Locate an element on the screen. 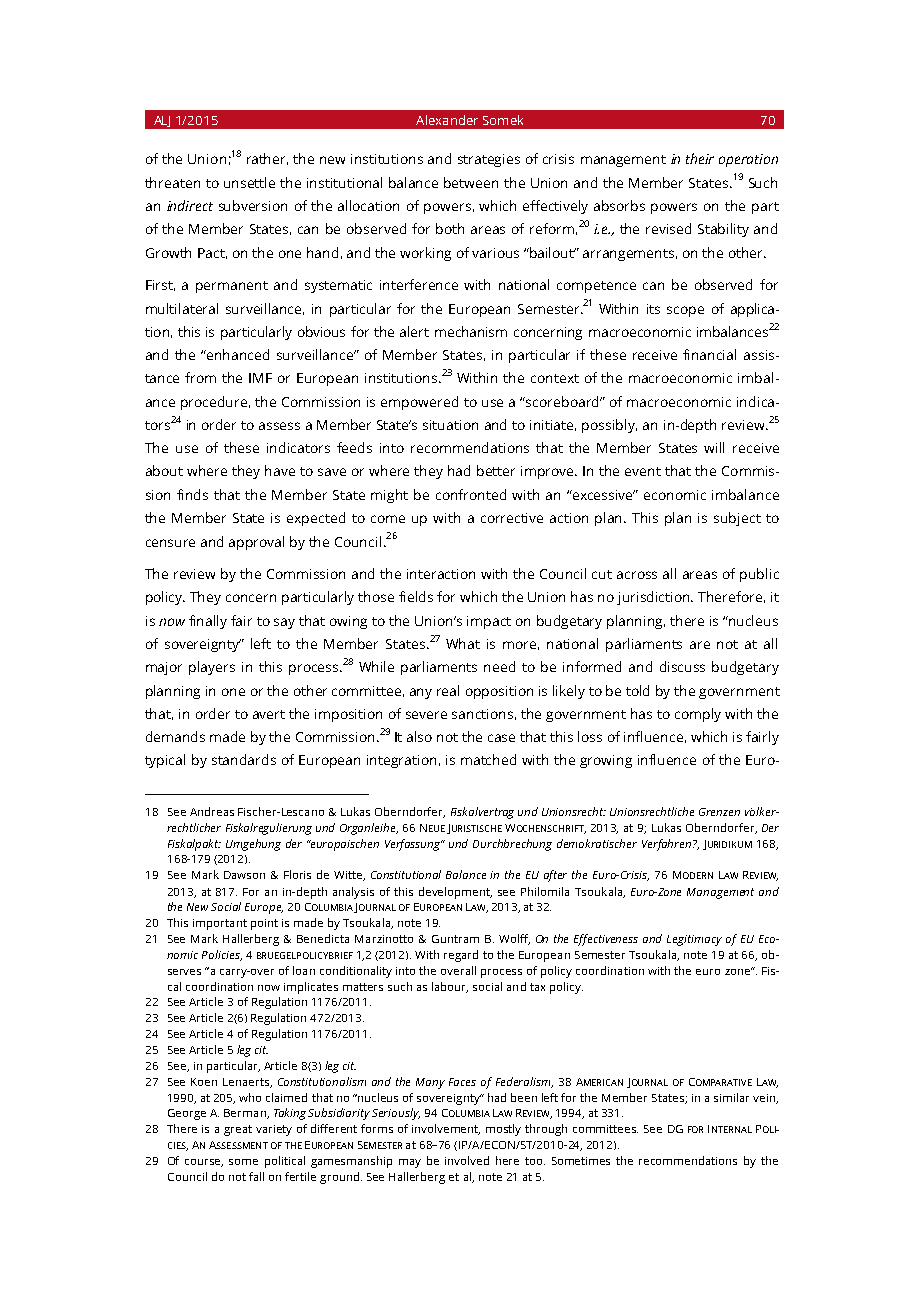 The width and height of the screenshot is (924, 1308). strategies is located at coordinates (489, 160).
